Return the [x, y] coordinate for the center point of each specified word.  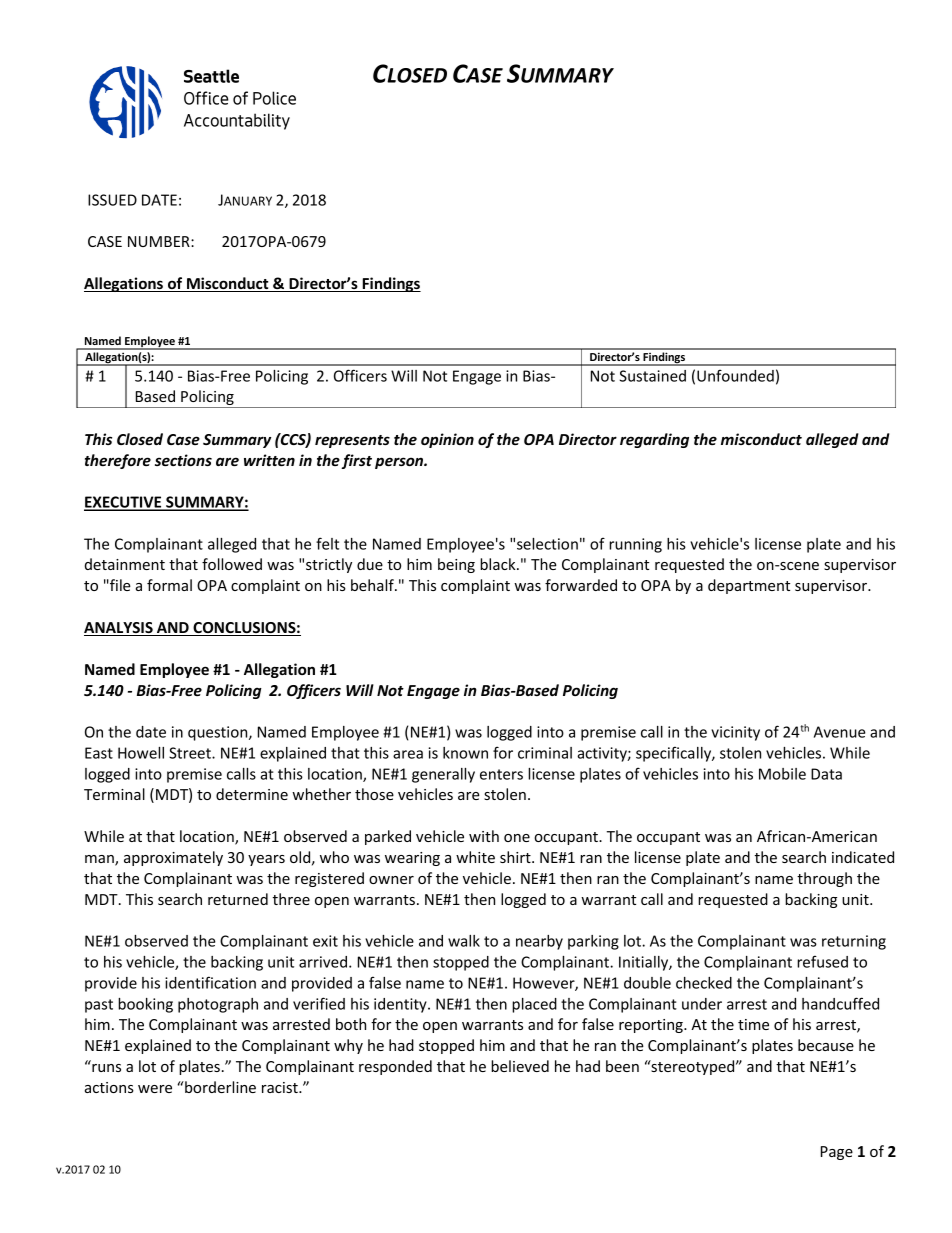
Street [191, 753]
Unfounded [735, 375]
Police [274, 98]
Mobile [782, 774]
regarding [654, 440]
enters [501, 774]
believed [520, 1066]
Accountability [237, 121]
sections [183, 460]
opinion [447, 440]
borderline [219, 1087]
